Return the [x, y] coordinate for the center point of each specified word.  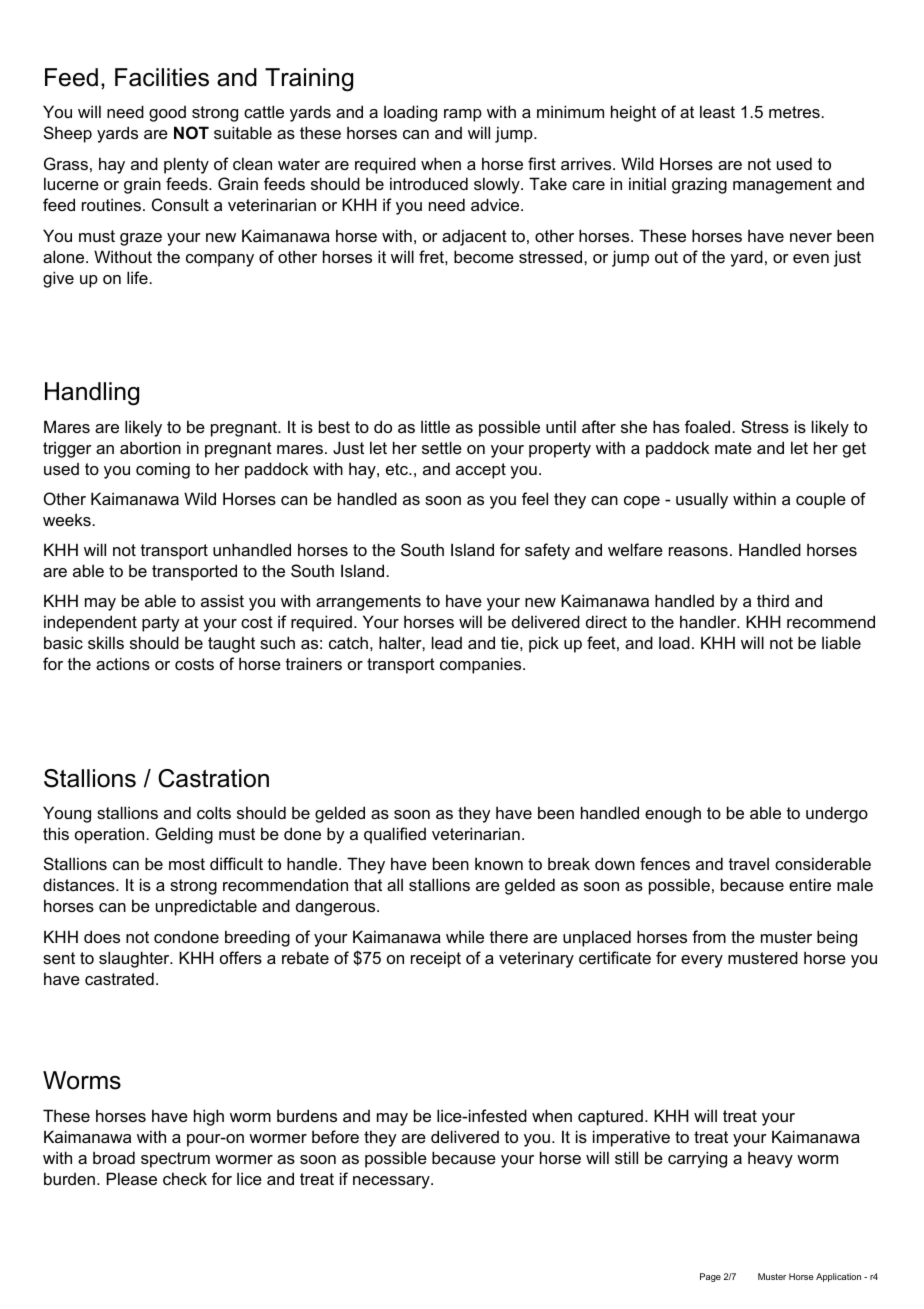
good [167, 114]
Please [132, 1178]
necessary [392, 1182]
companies [482, 665]
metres [795, 112]
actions [123, 663]
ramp [463, 115]
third [773, 600]
